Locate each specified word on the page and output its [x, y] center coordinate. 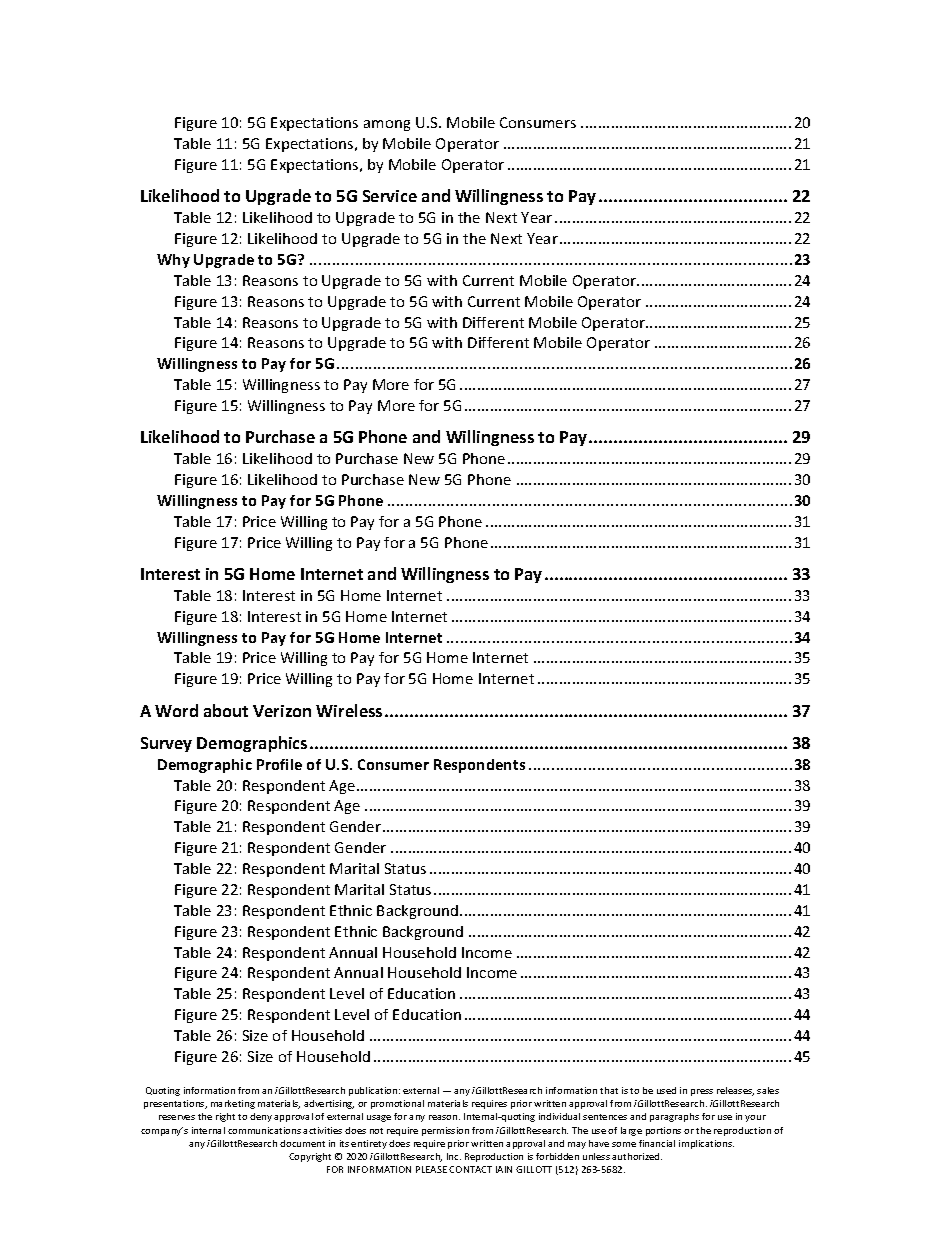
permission [445, 1131]
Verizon [282, 711]
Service [390, 196]
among [387, 125]
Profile [279, 764]
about [226, 710]
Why [173, 261]
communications [264, 1130]
